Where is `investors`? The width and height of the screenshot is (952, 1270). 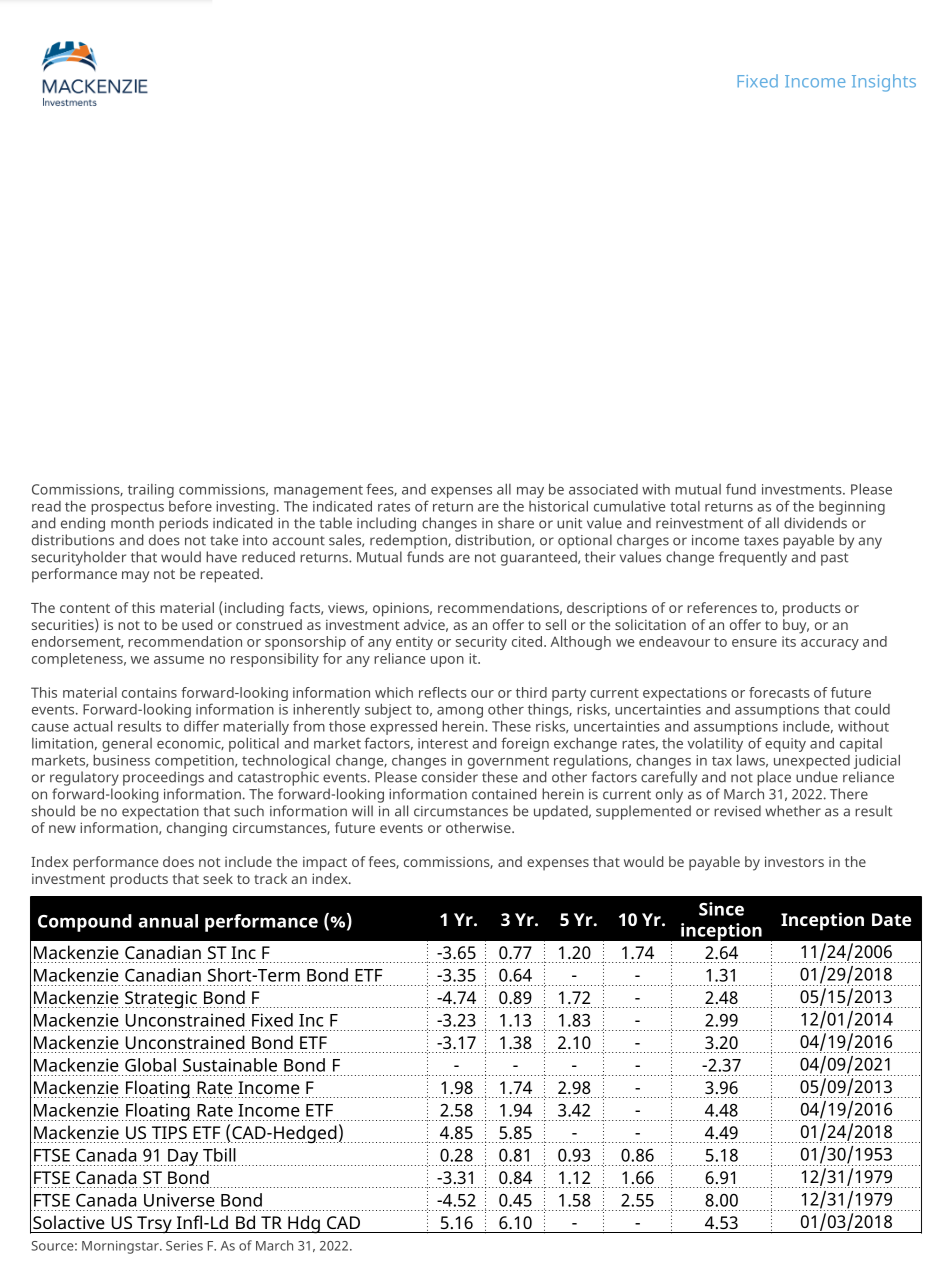
investors is located at coordinates (794, 861).
